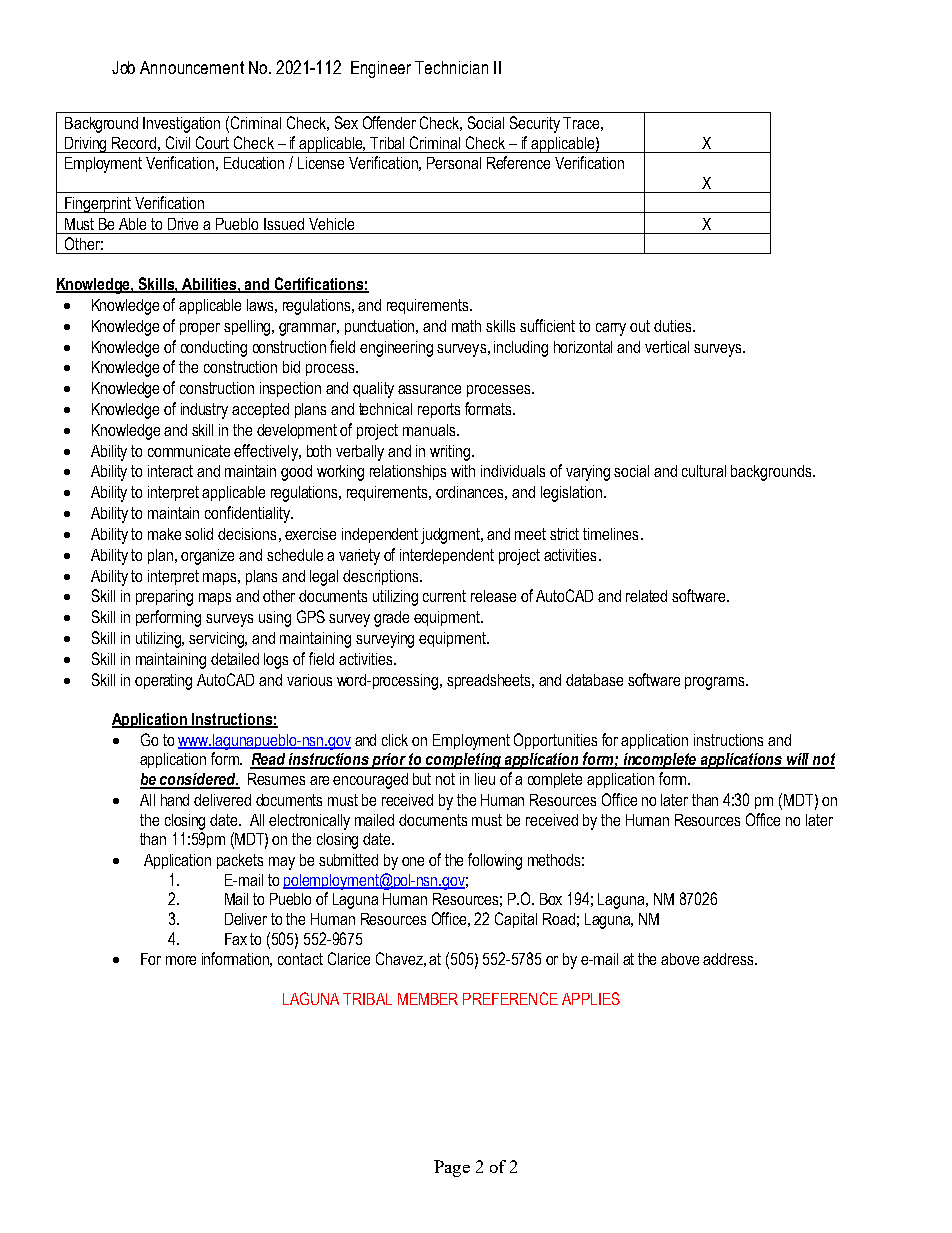 The height and width of the image is (1233, 952). I want to click on more, so click(181, 960).
